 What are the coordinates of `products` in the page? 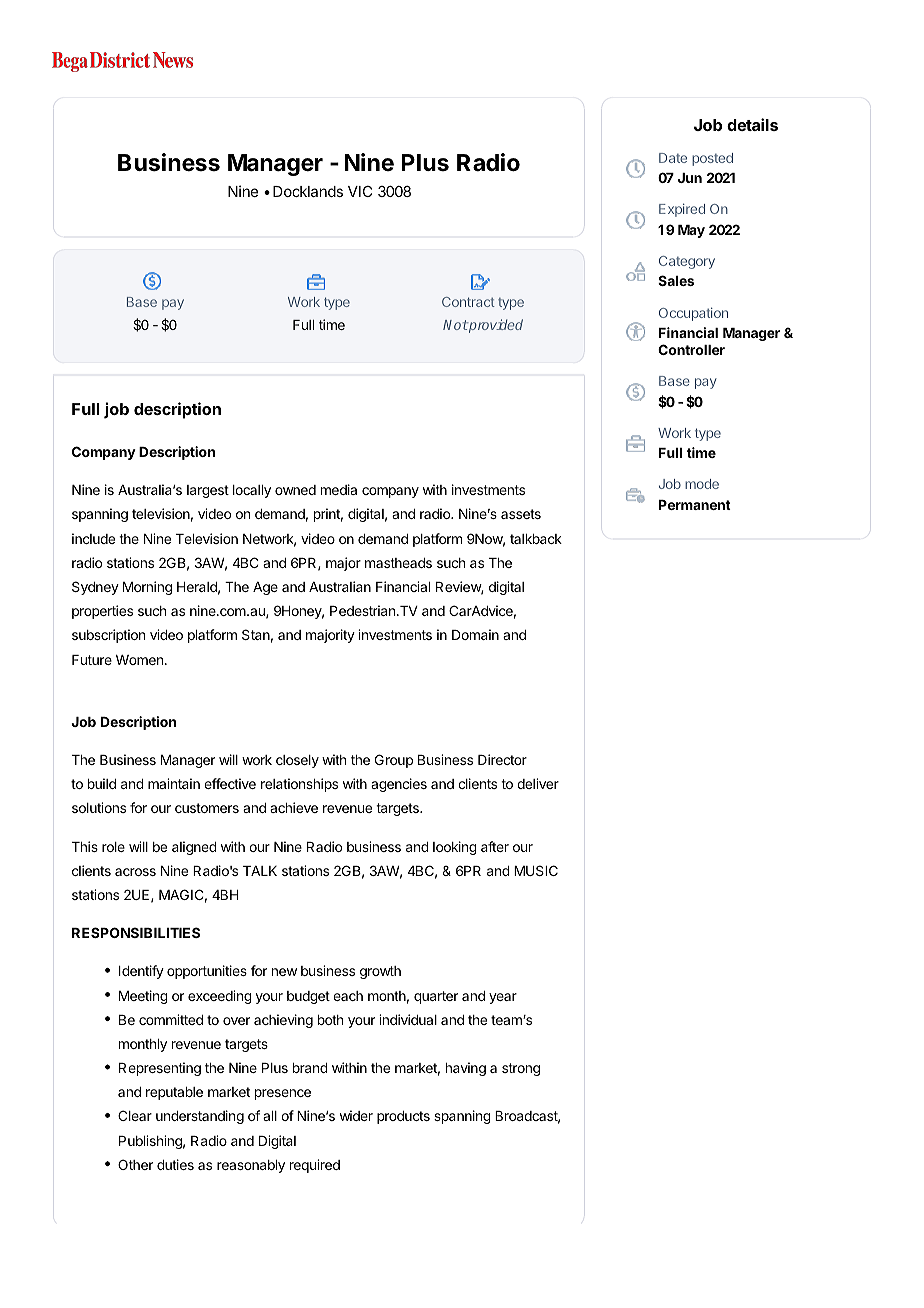 It's located at (403, 1117).
